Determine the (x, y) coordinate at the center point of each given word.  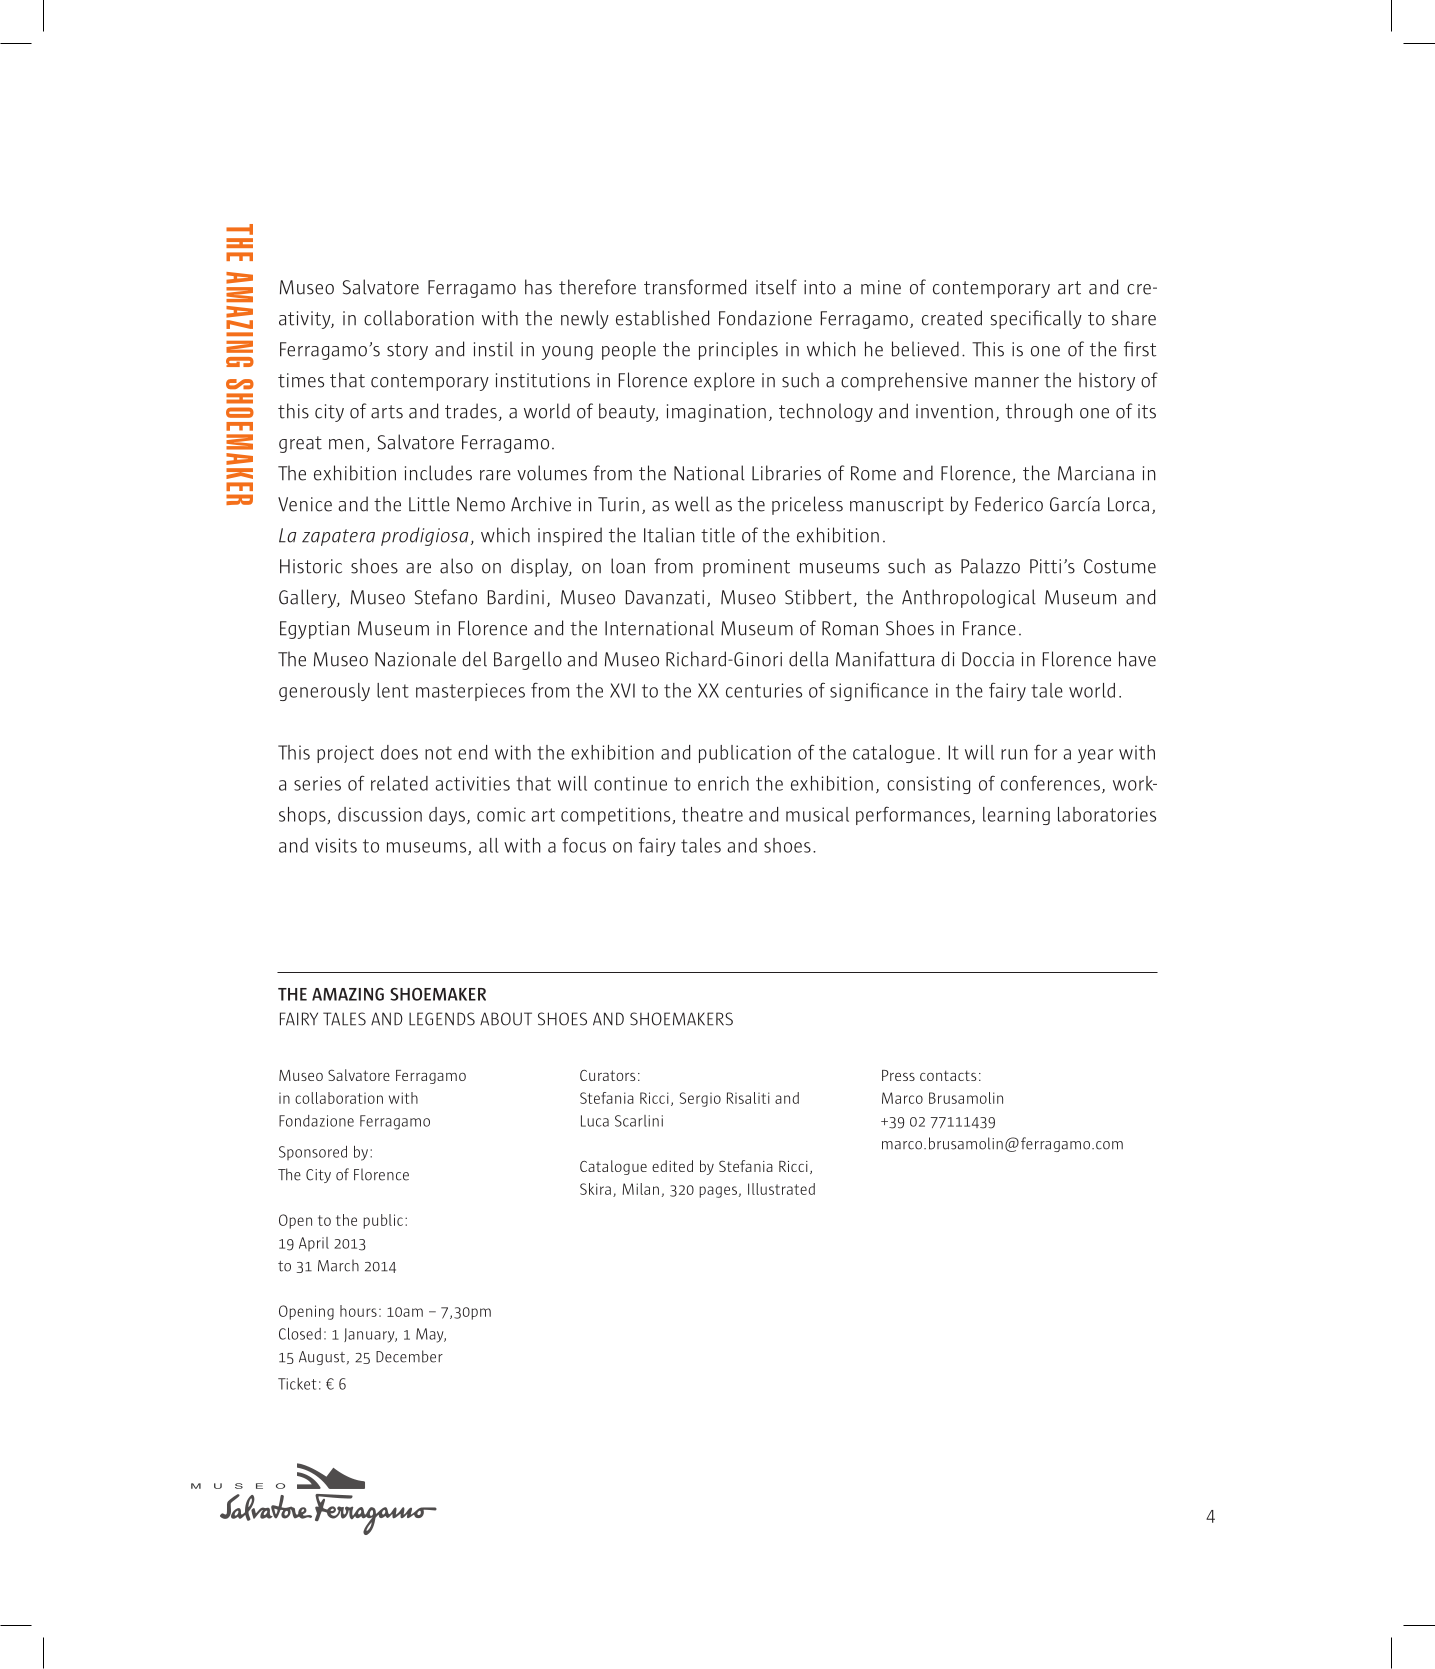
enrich (723, 783)
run (1014, 754)
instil (493, 349)
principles (738, 350)
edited (672, 1166)
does (399, 752)
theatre (712, 814)
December (409, 1356)
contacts (948, 1075)
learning (1016, 816)
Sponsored (313, 1153)
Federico (1009, 504)
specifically (1036, 319)
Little (429, 504)
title (718, 535)
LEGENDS (442, 1019)
